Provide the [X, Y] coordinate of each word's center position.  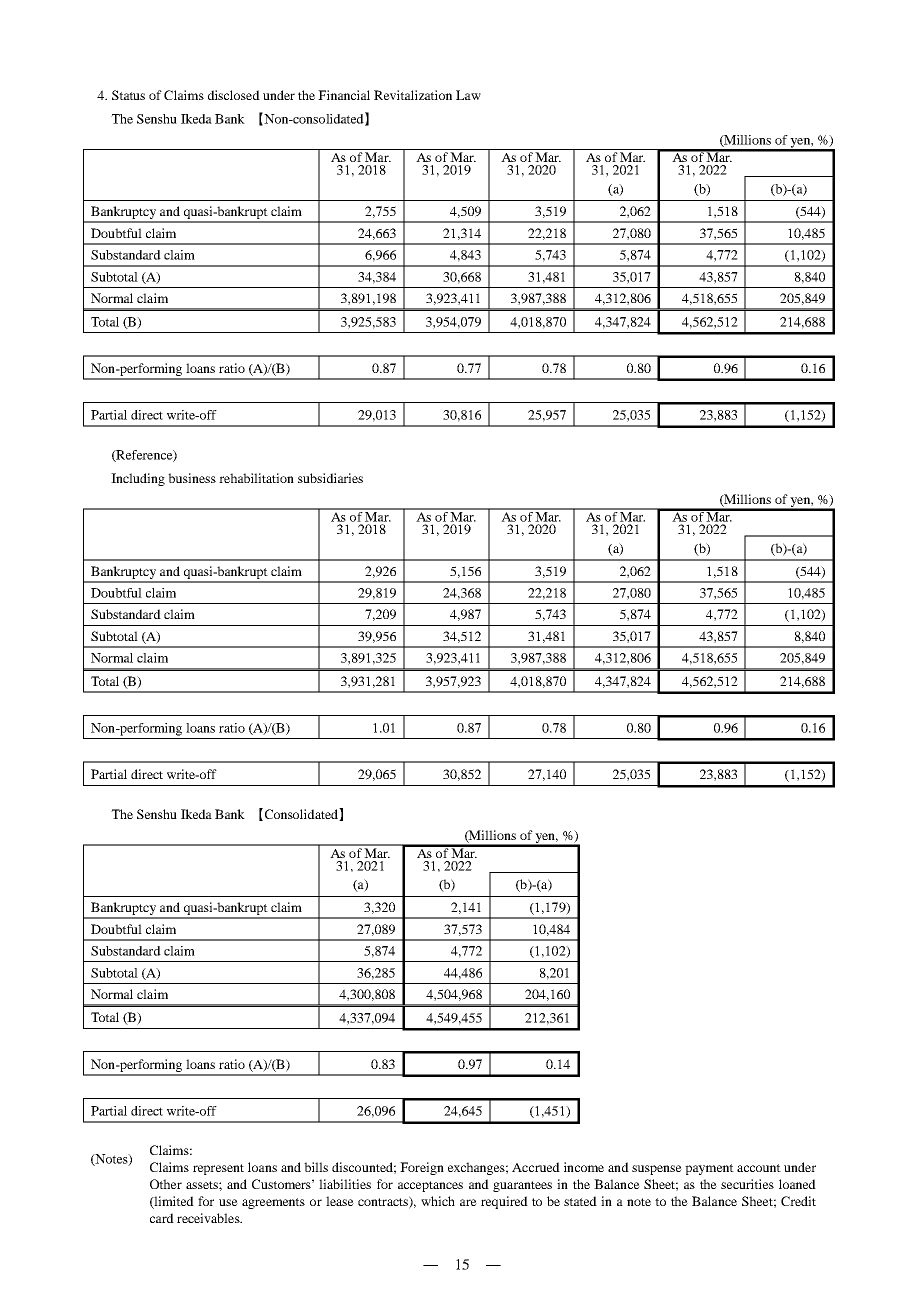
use [228, 1202]
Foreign [422, 1168]
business [192, 478]
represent [218, 1169]
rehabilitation [256, 478]
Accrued [536, 1167]
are [468, 1202]
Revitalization [413, 95]
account [759, 1168]
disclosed [234, 95]
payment [709, 1169]
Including [138, 479]
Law [468, 95]
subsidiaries [330, 478]
